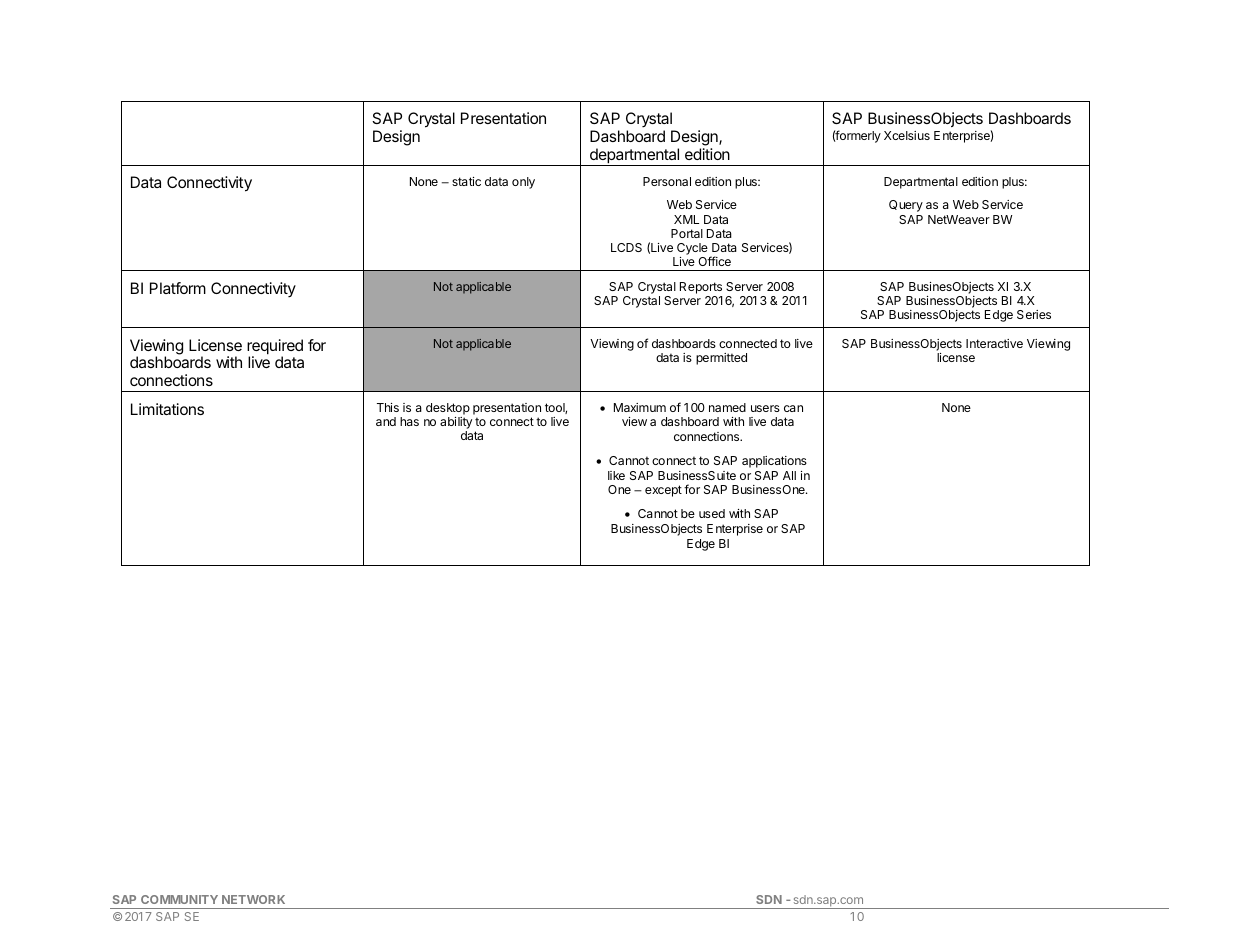 The image size is (1233, 952). What do you see at coordinates (774, 462) in the screenshot?
I see `applications` at bounding box center [774, 462].
